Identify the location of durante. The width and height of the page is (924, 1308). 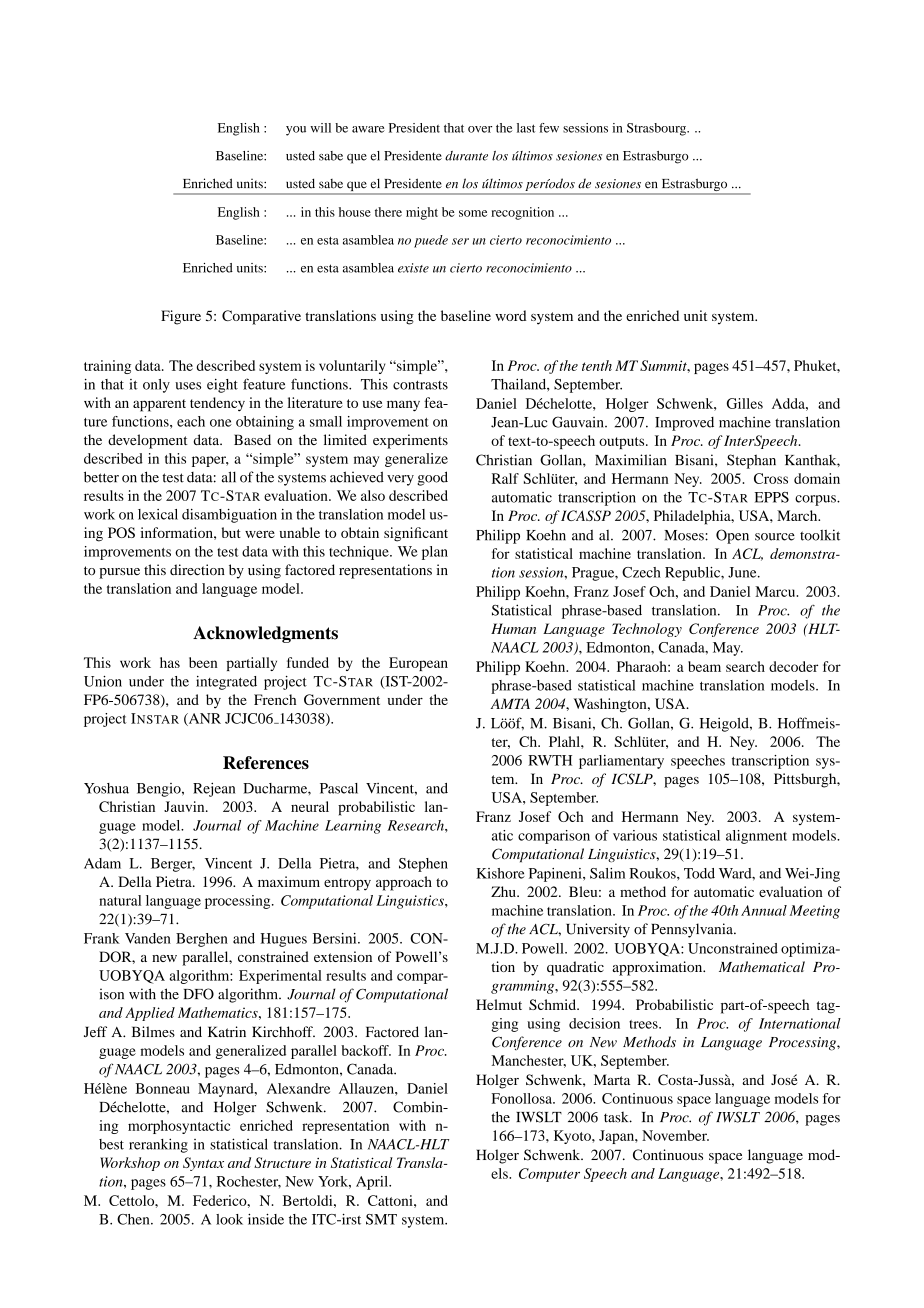
(466, 156).
